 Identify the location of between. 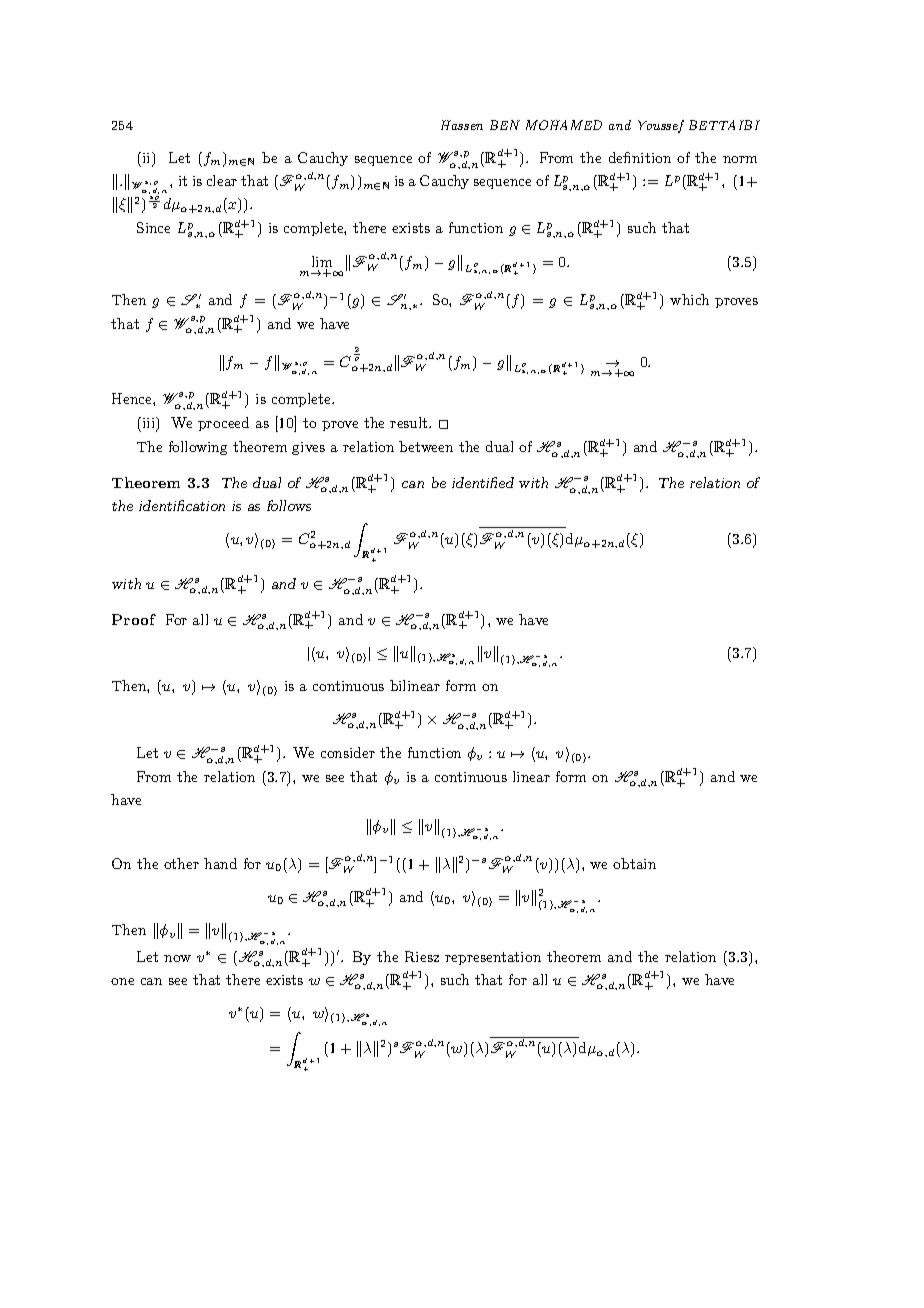
(426, 446).
